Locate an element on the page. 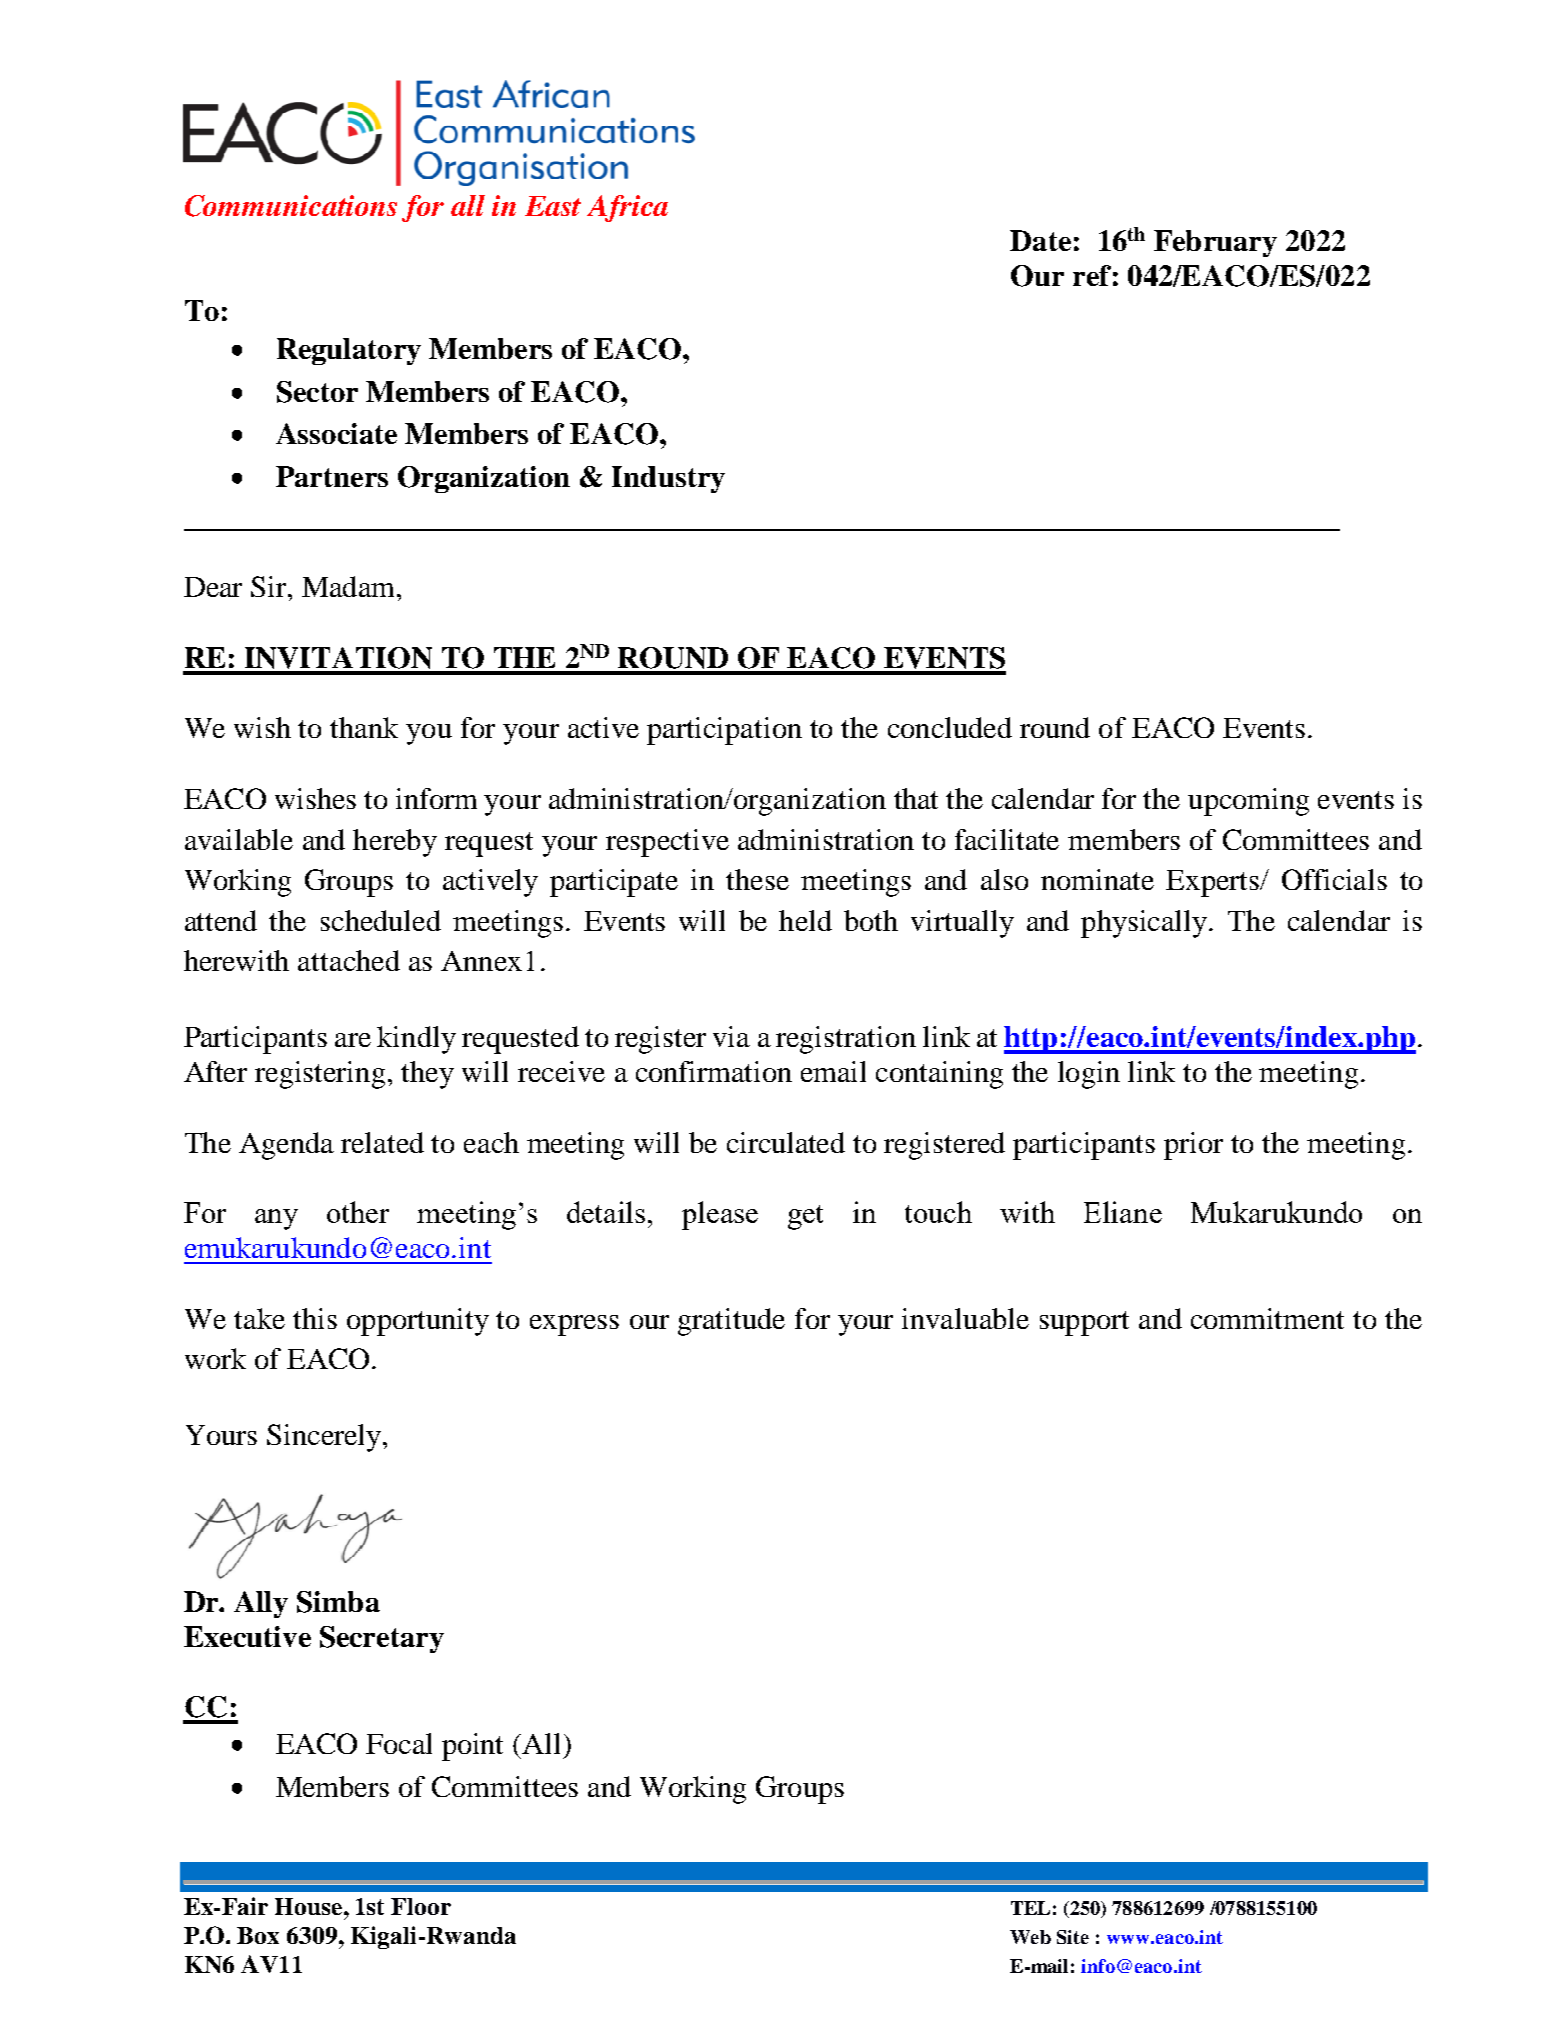 The width and height of the document is (1561, 2020). House is located at coordinates (310, 1906).
